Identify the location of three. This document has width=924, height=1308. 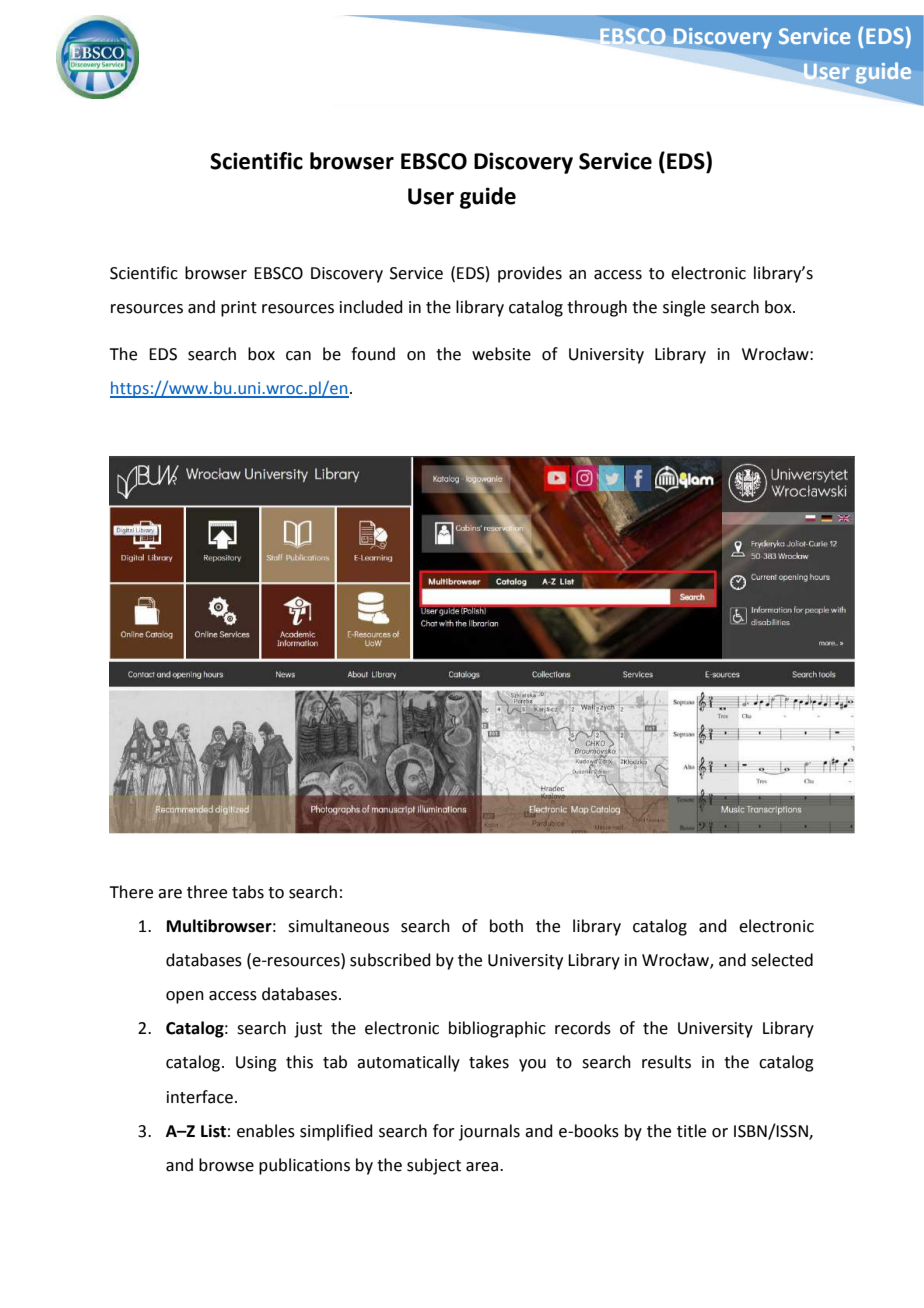
(207, 892).
